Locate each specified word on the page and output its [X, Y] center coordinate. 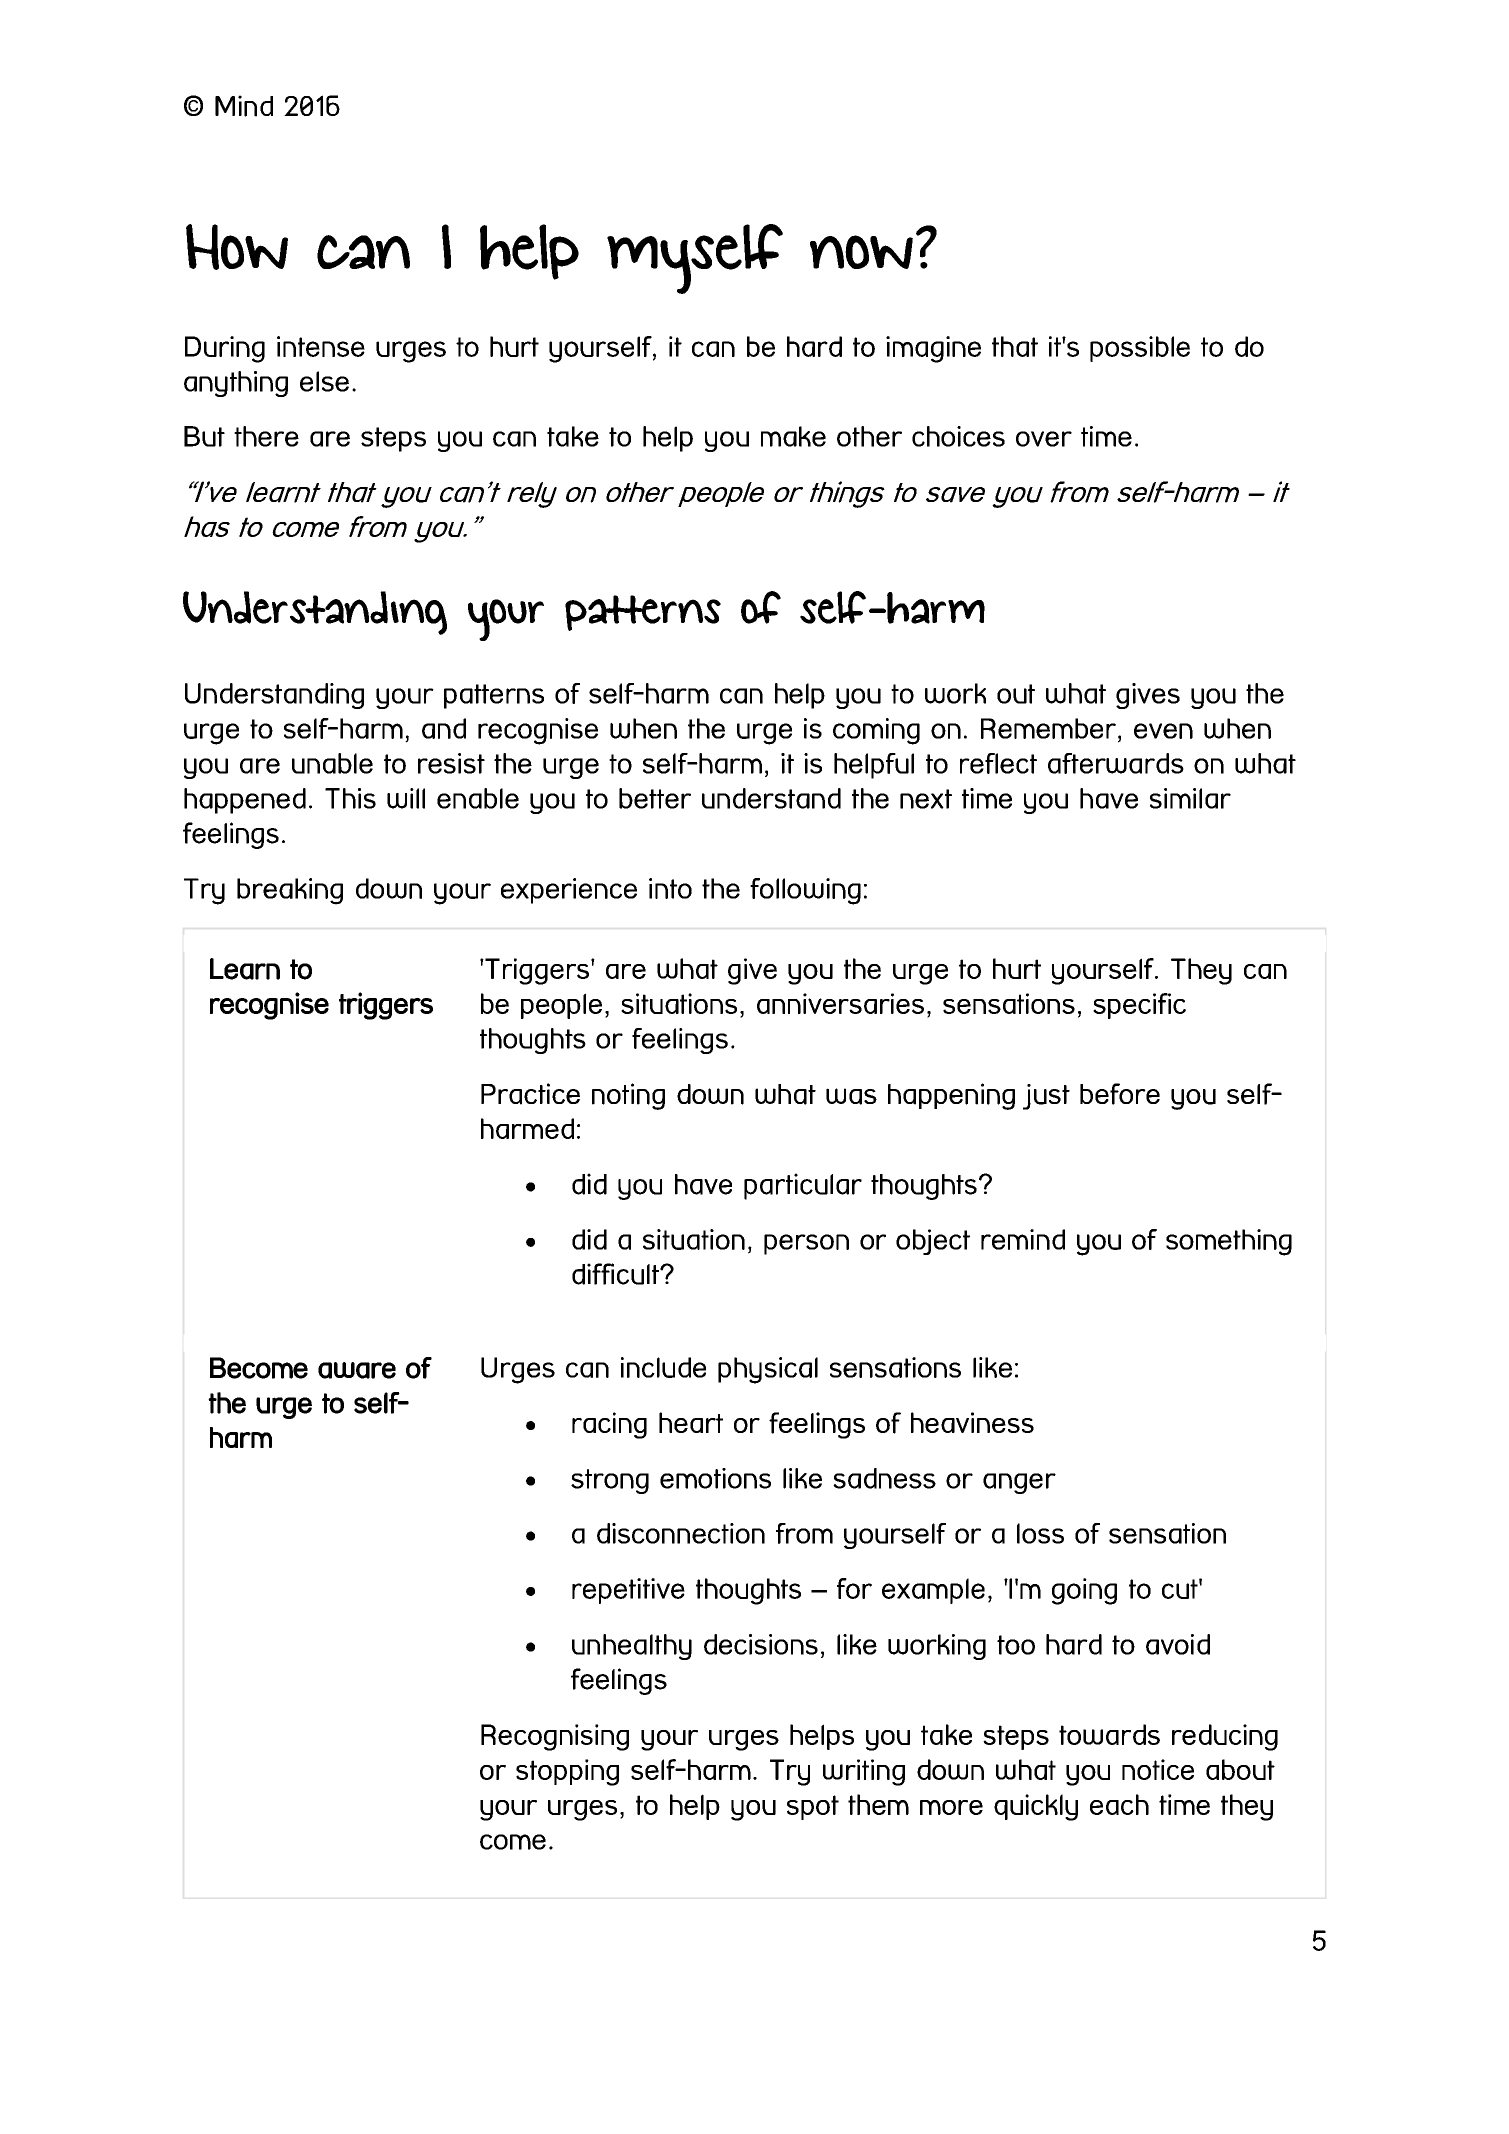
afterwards [1116, 763]
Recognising [555, 1737]
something [1229, 1242]
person [806, 1244]
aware [357, 1370]
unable [332, 763]
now [861, 252]
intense [321, 346]
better [655, 798]
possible [1140, 349]
